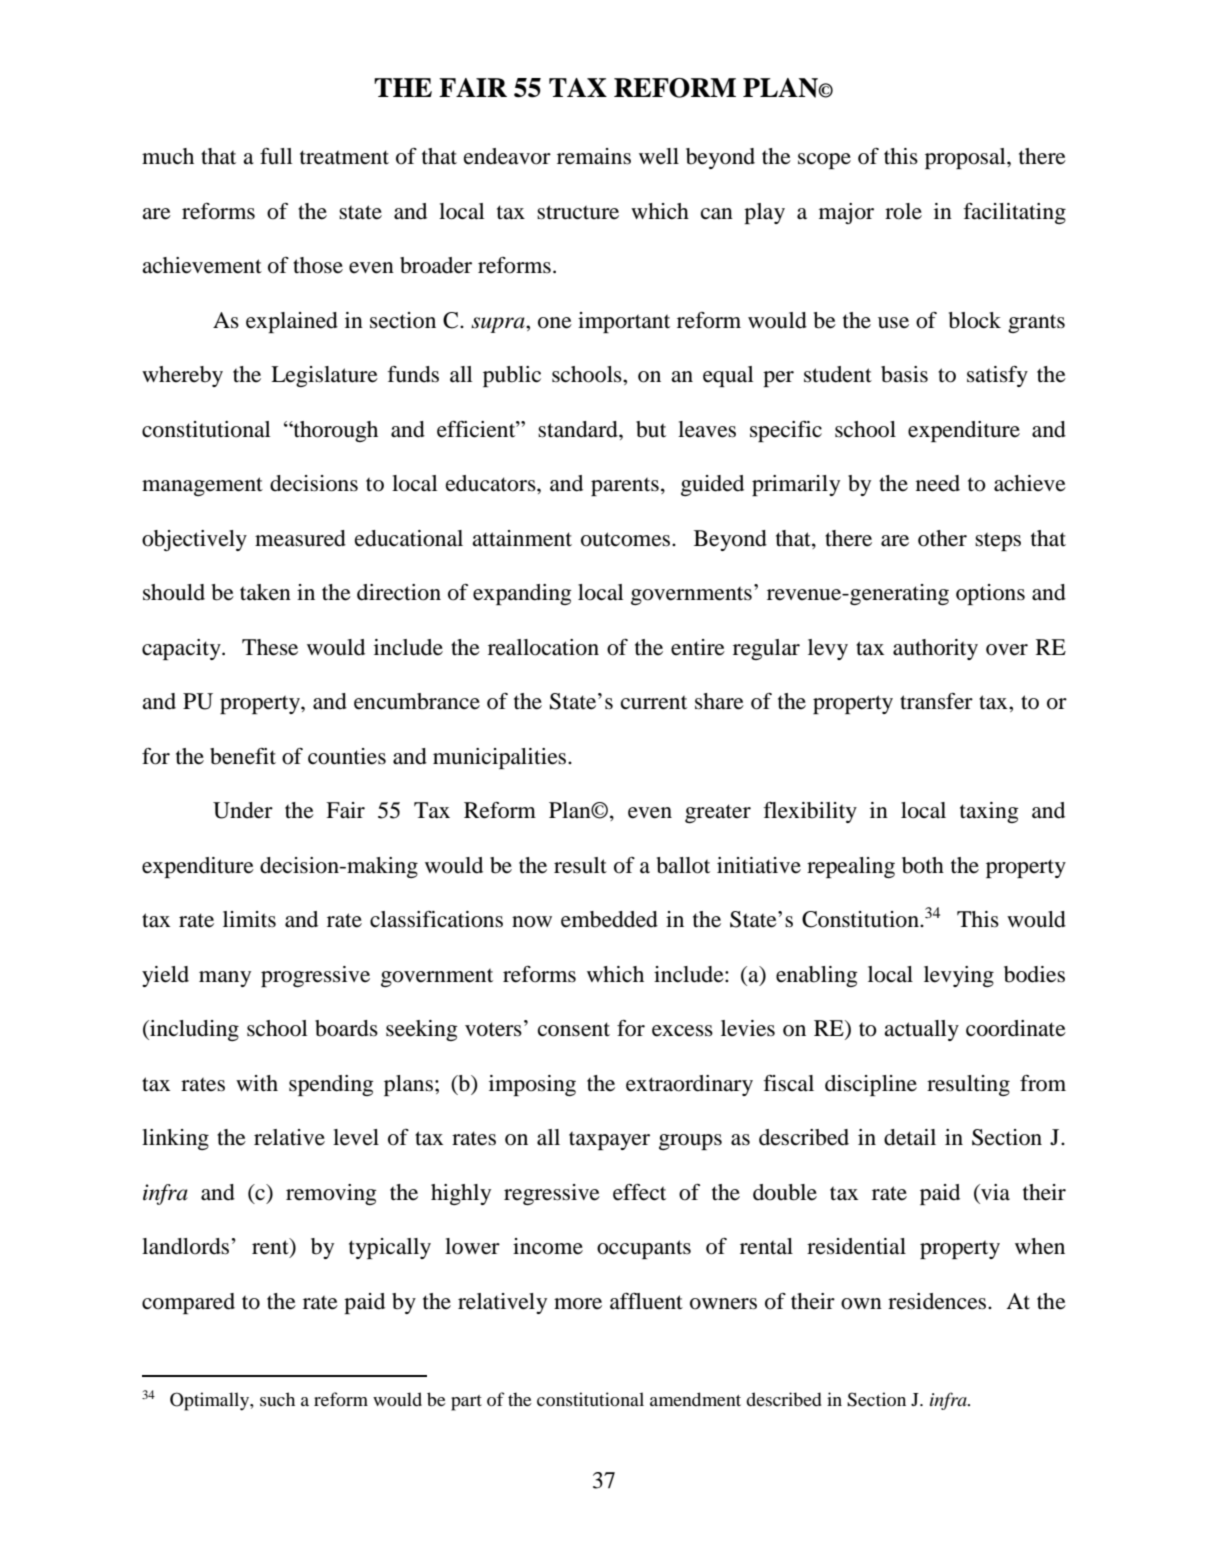  What do you see at coordinates (903, 211) in the screenshot?
I see `role` at bounding box center [903, 211].
